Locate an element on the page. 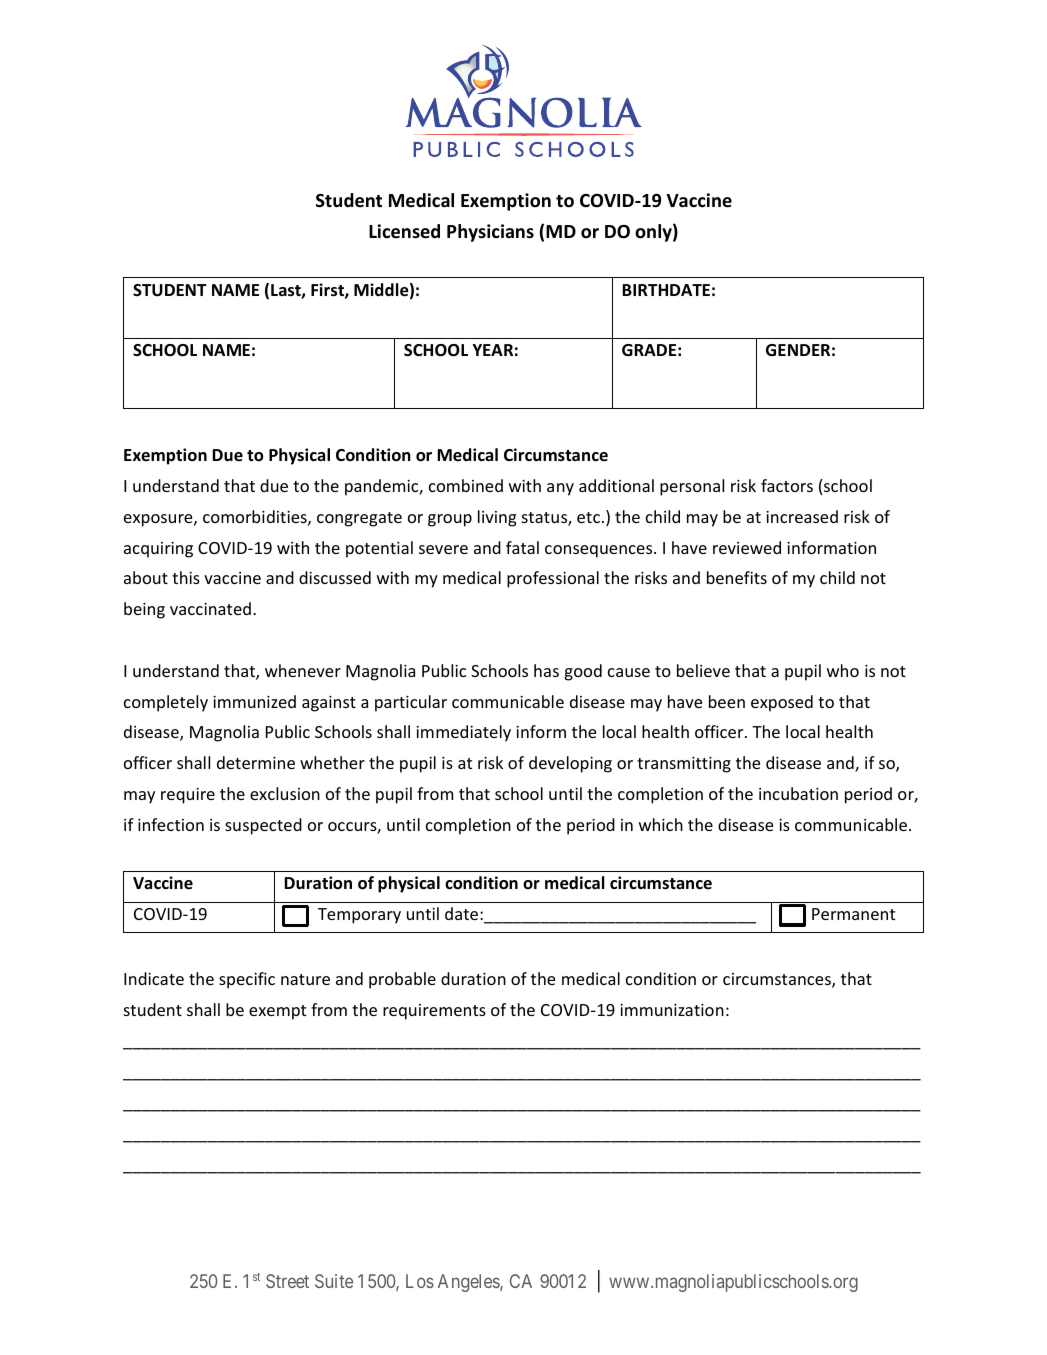  Street is located at coordinates (287, 1281).
